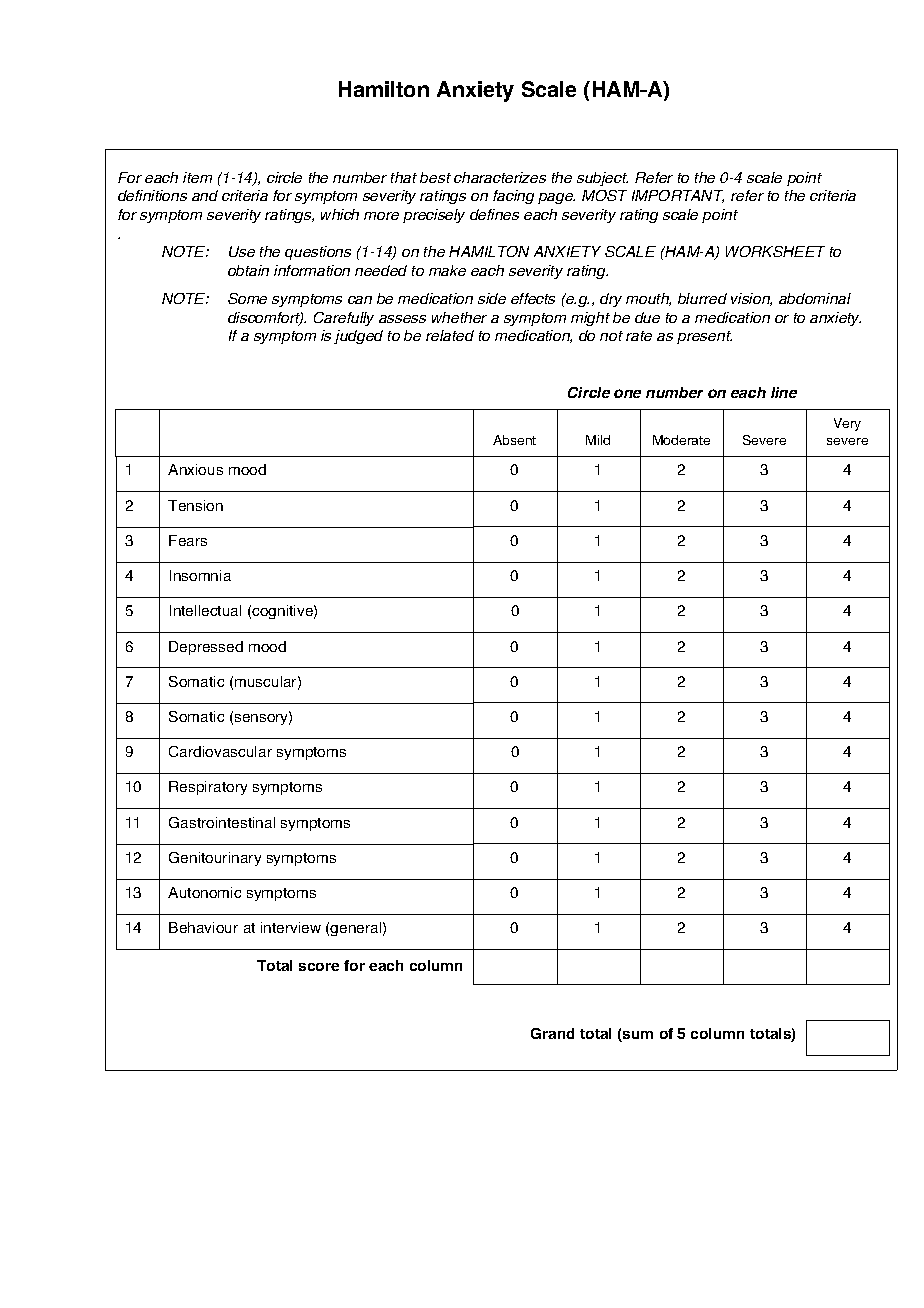  I want to click on Very, so click(847, 424).
